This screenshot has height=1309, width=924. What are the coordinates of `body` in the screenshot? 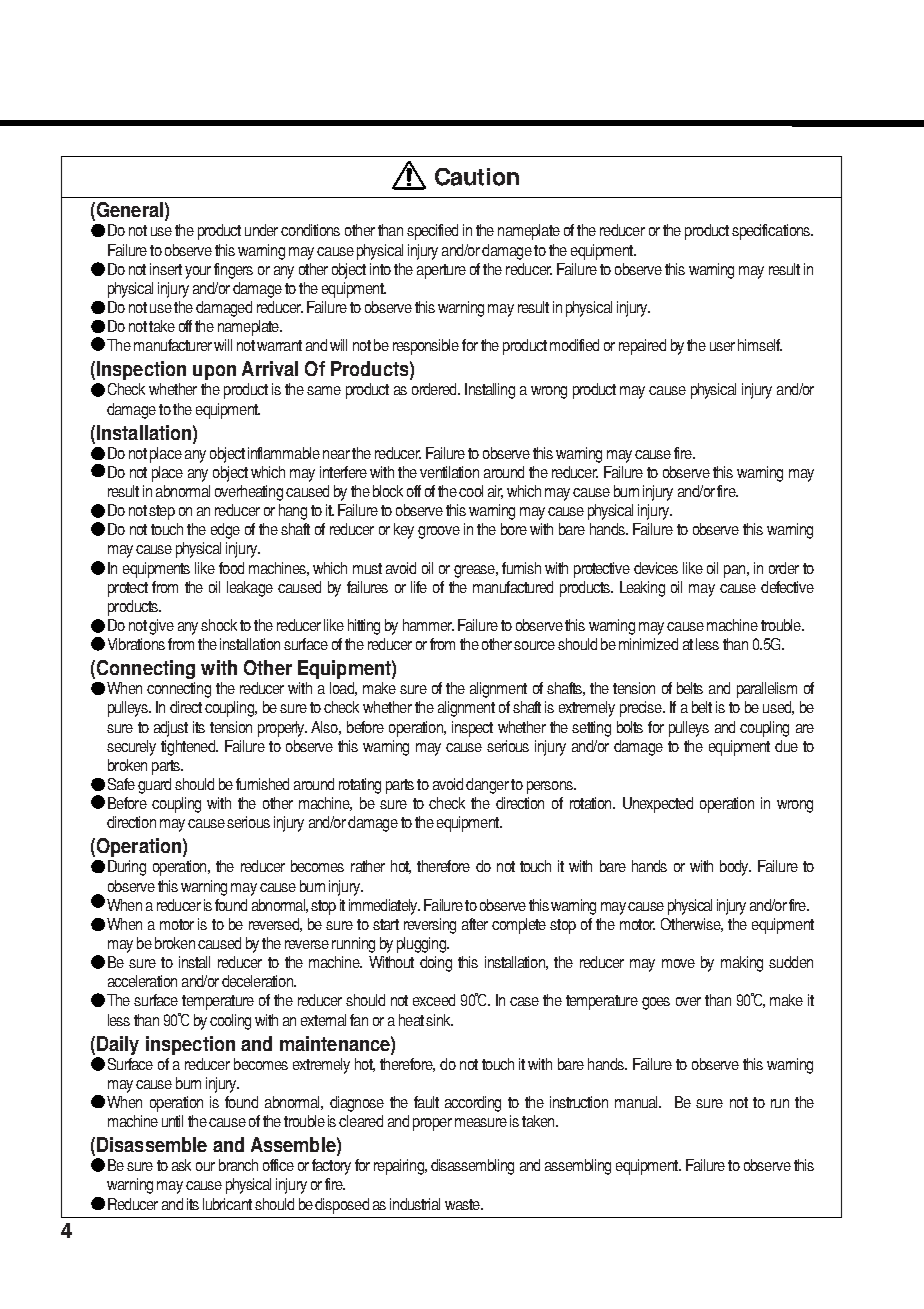 It's located at (735, 868).
